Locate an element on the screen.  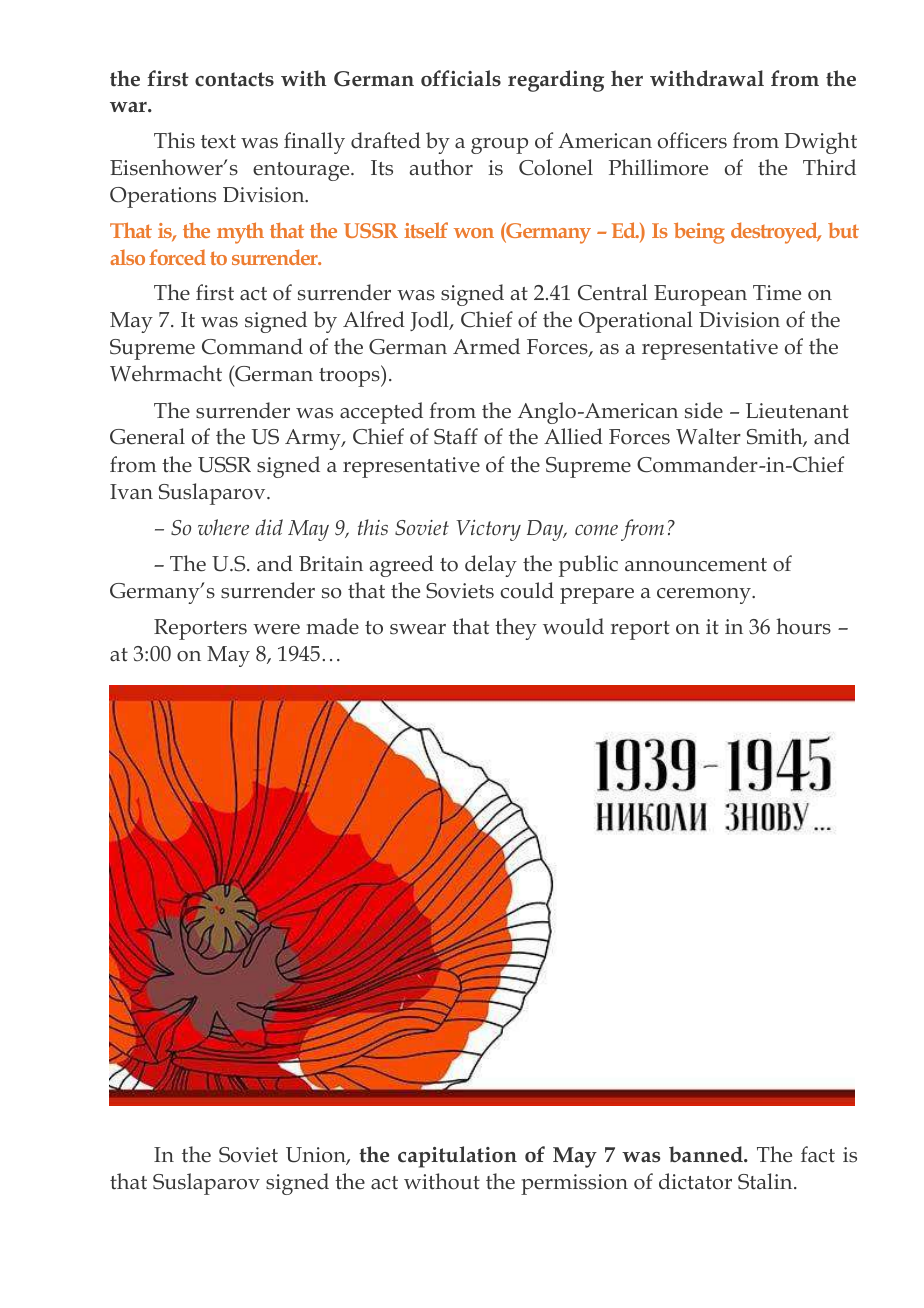
Wehrmacht is located at coordinates (166, 373).
